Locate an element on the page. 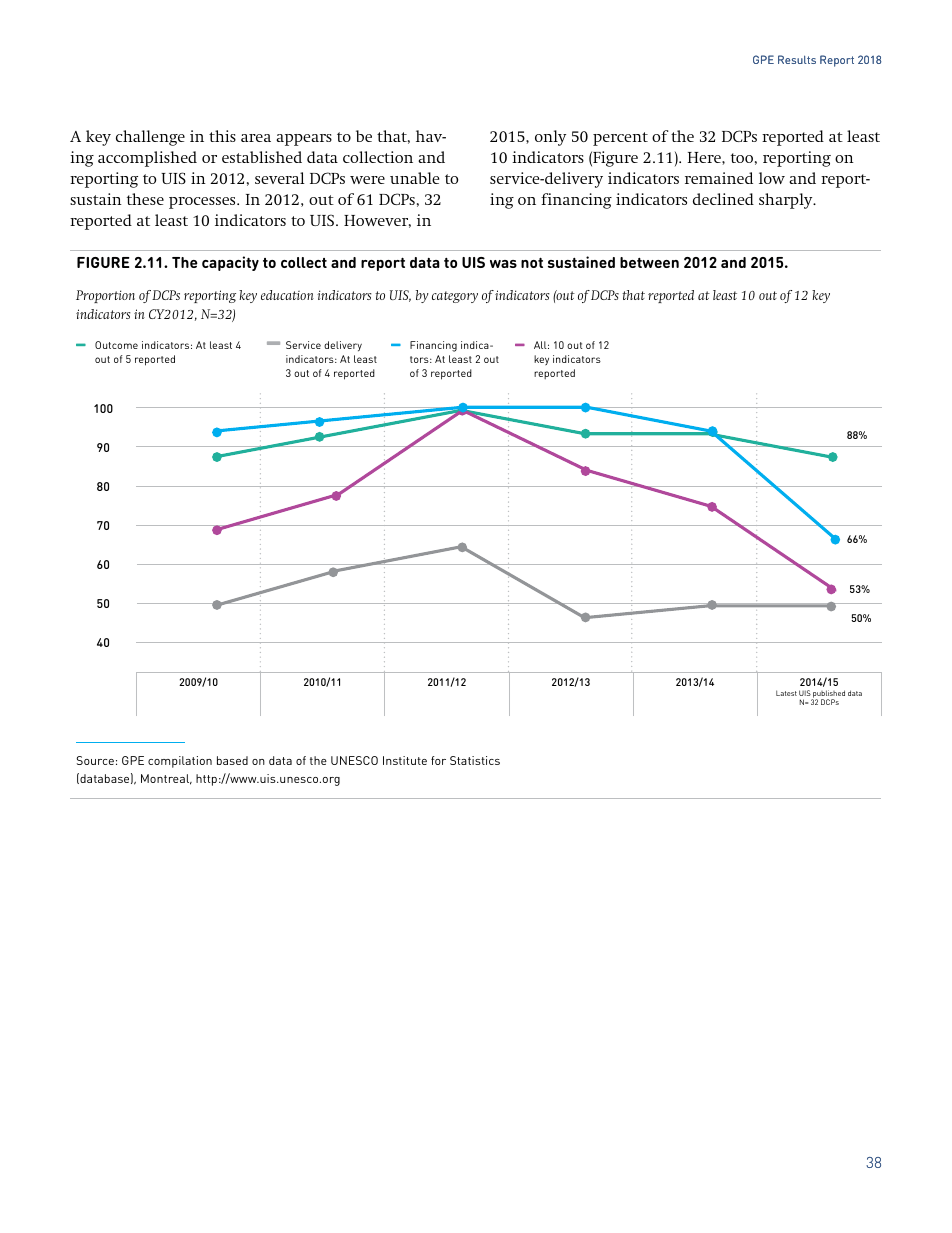 This document has height=1233, width=952. capacity is located at coordinates (230, 263).
